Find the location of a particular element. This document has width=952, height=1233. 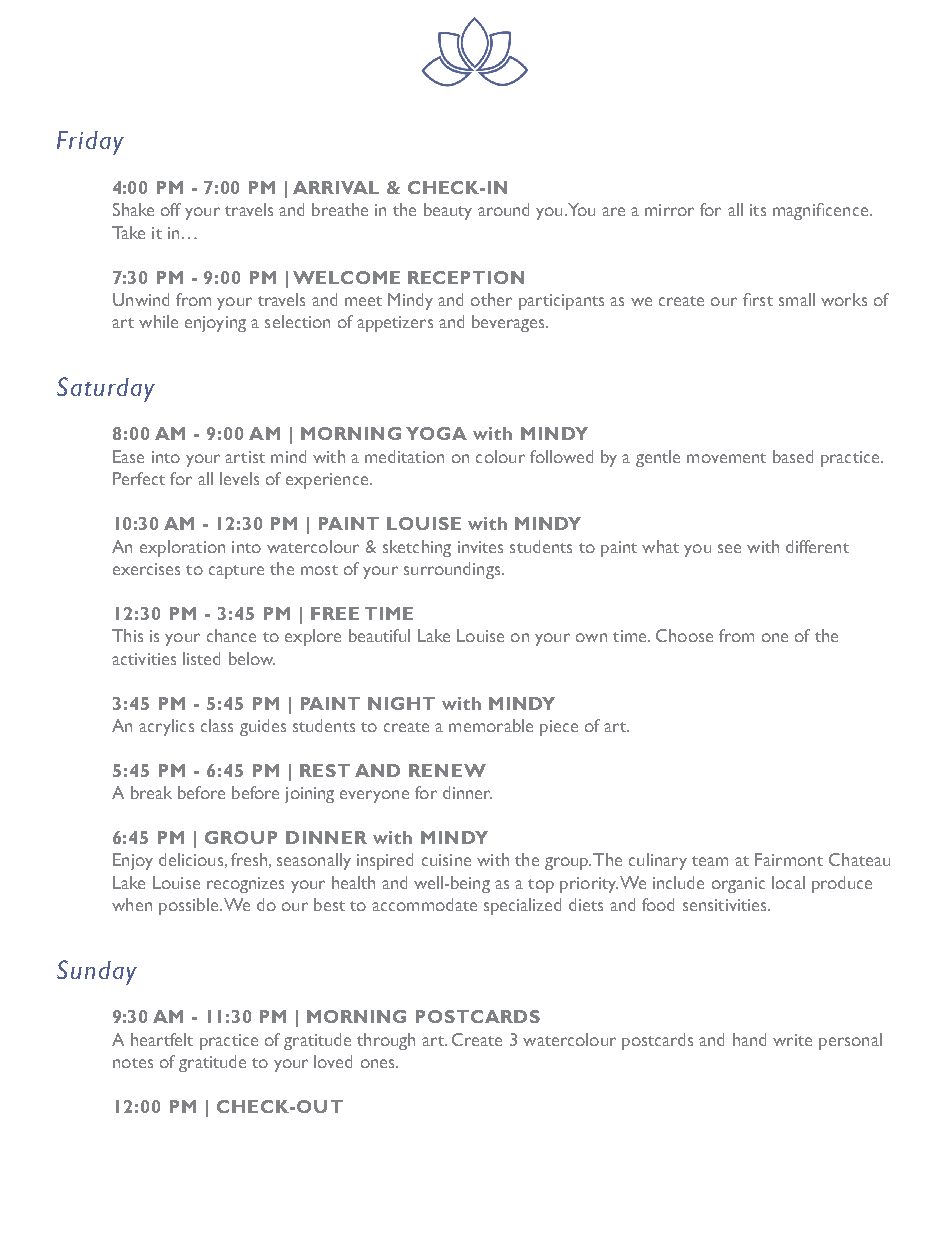

heartfelt is located at coordinates (162, 1039).
